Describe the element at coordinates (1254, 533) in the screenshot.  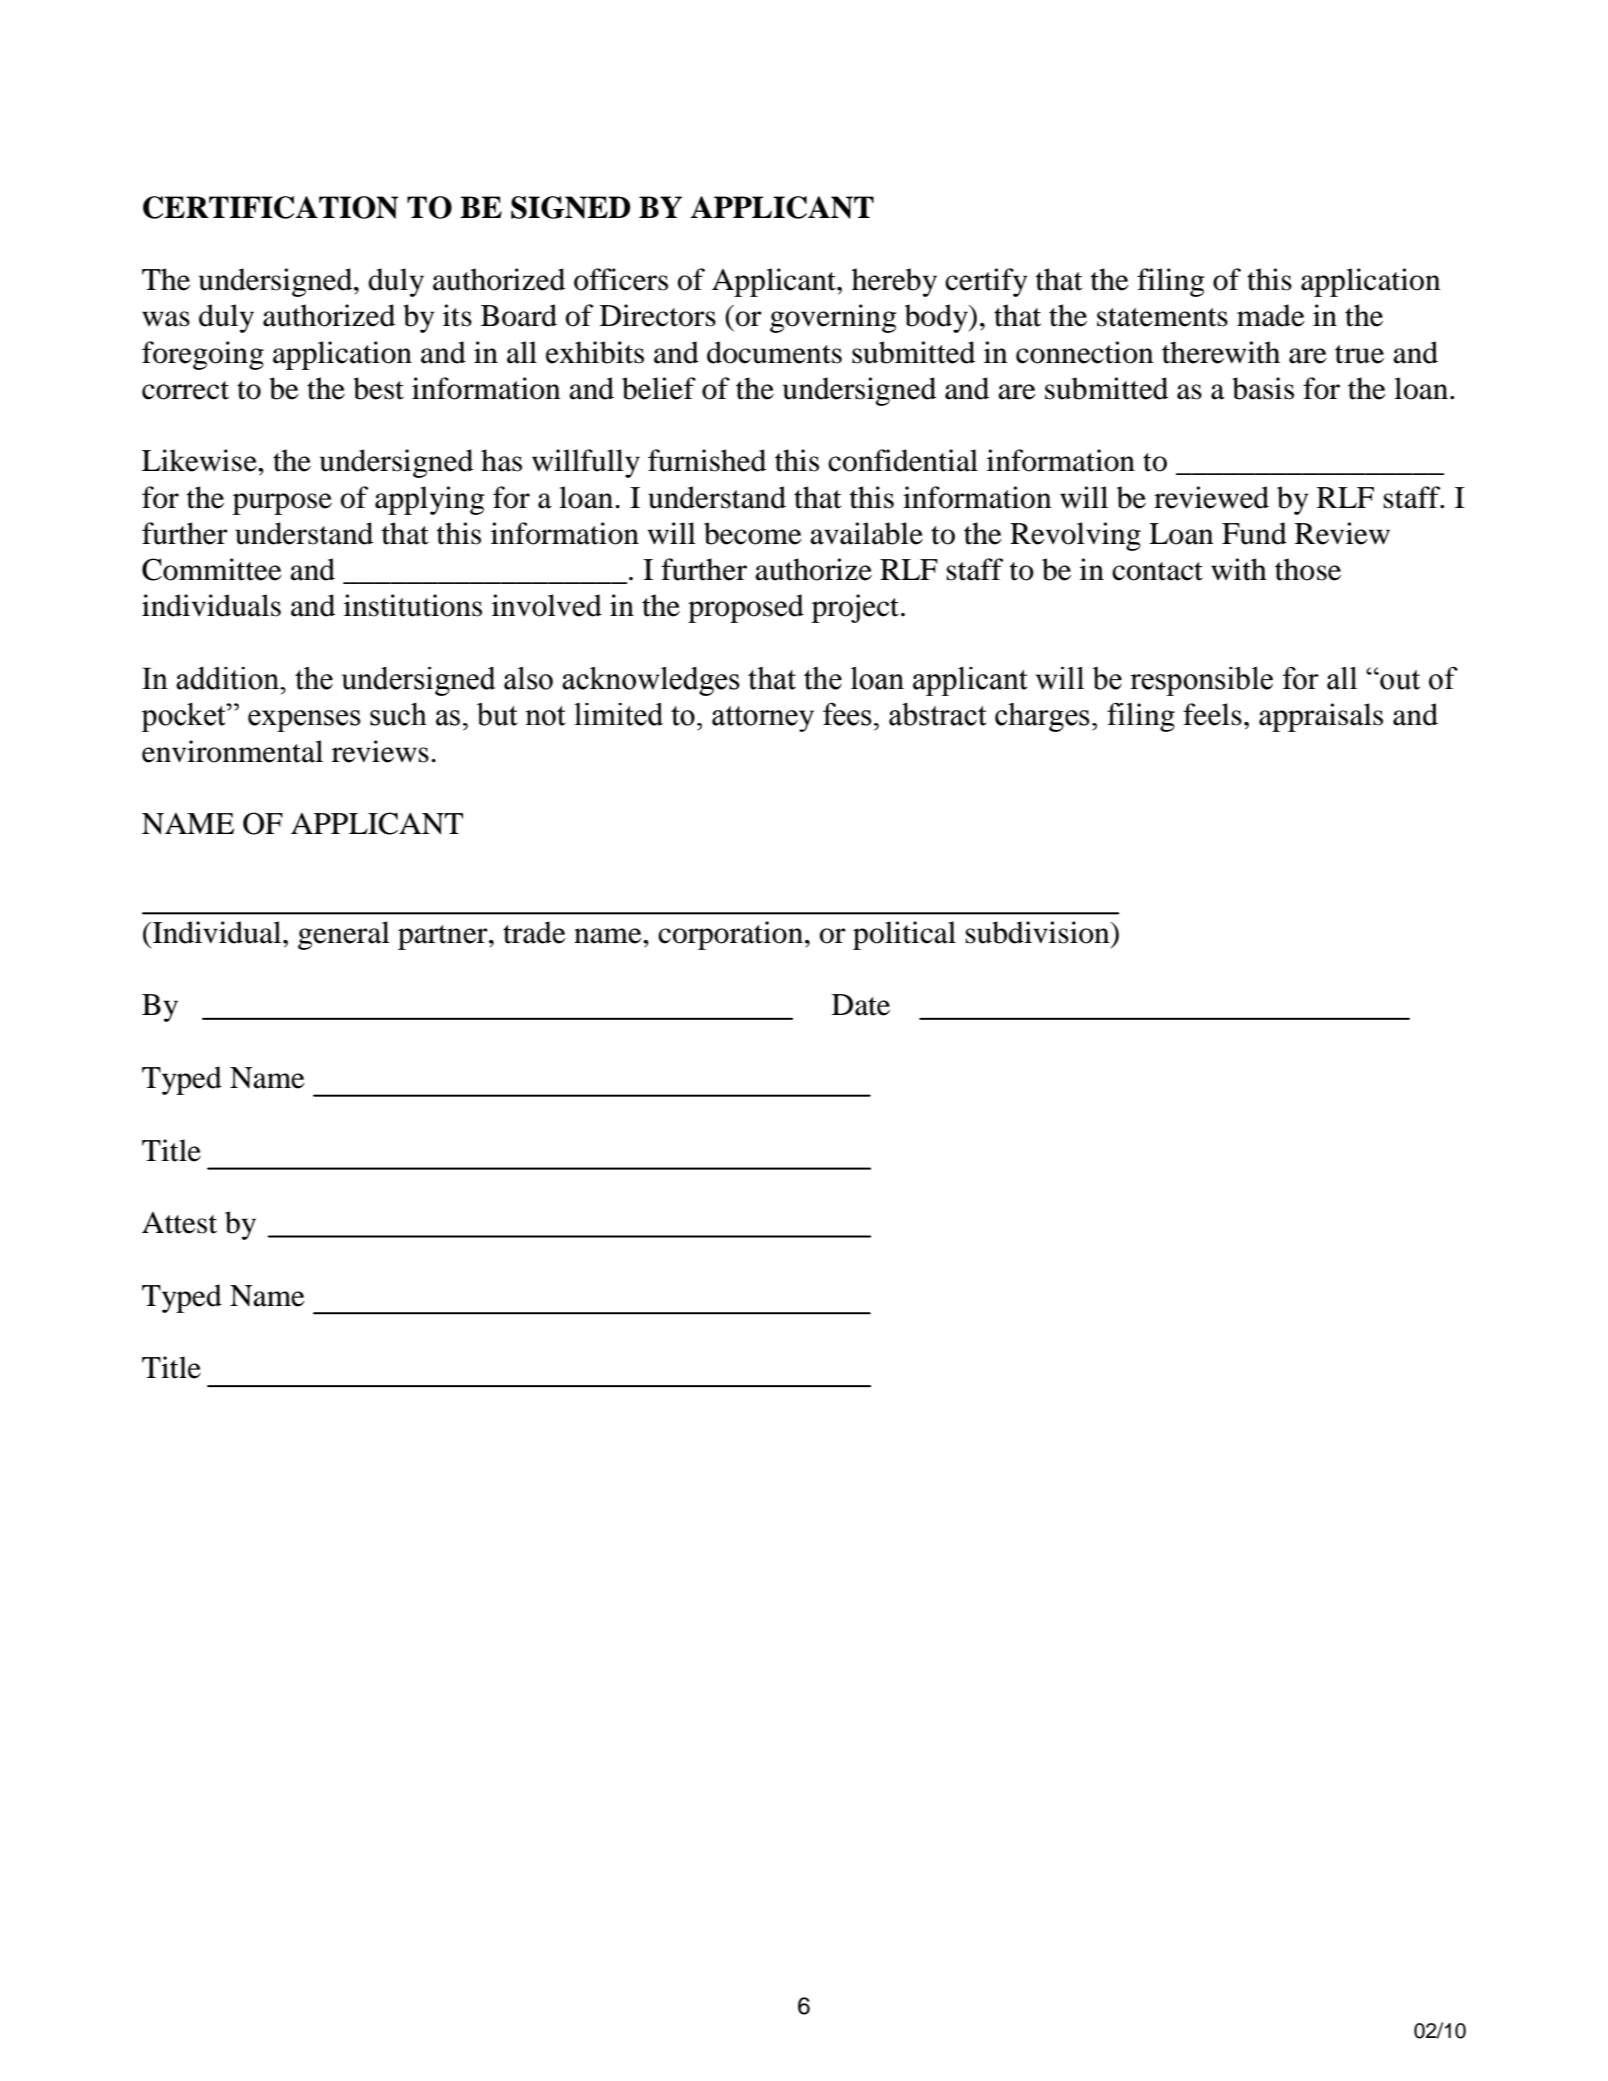
I see `Fund` at that location.
